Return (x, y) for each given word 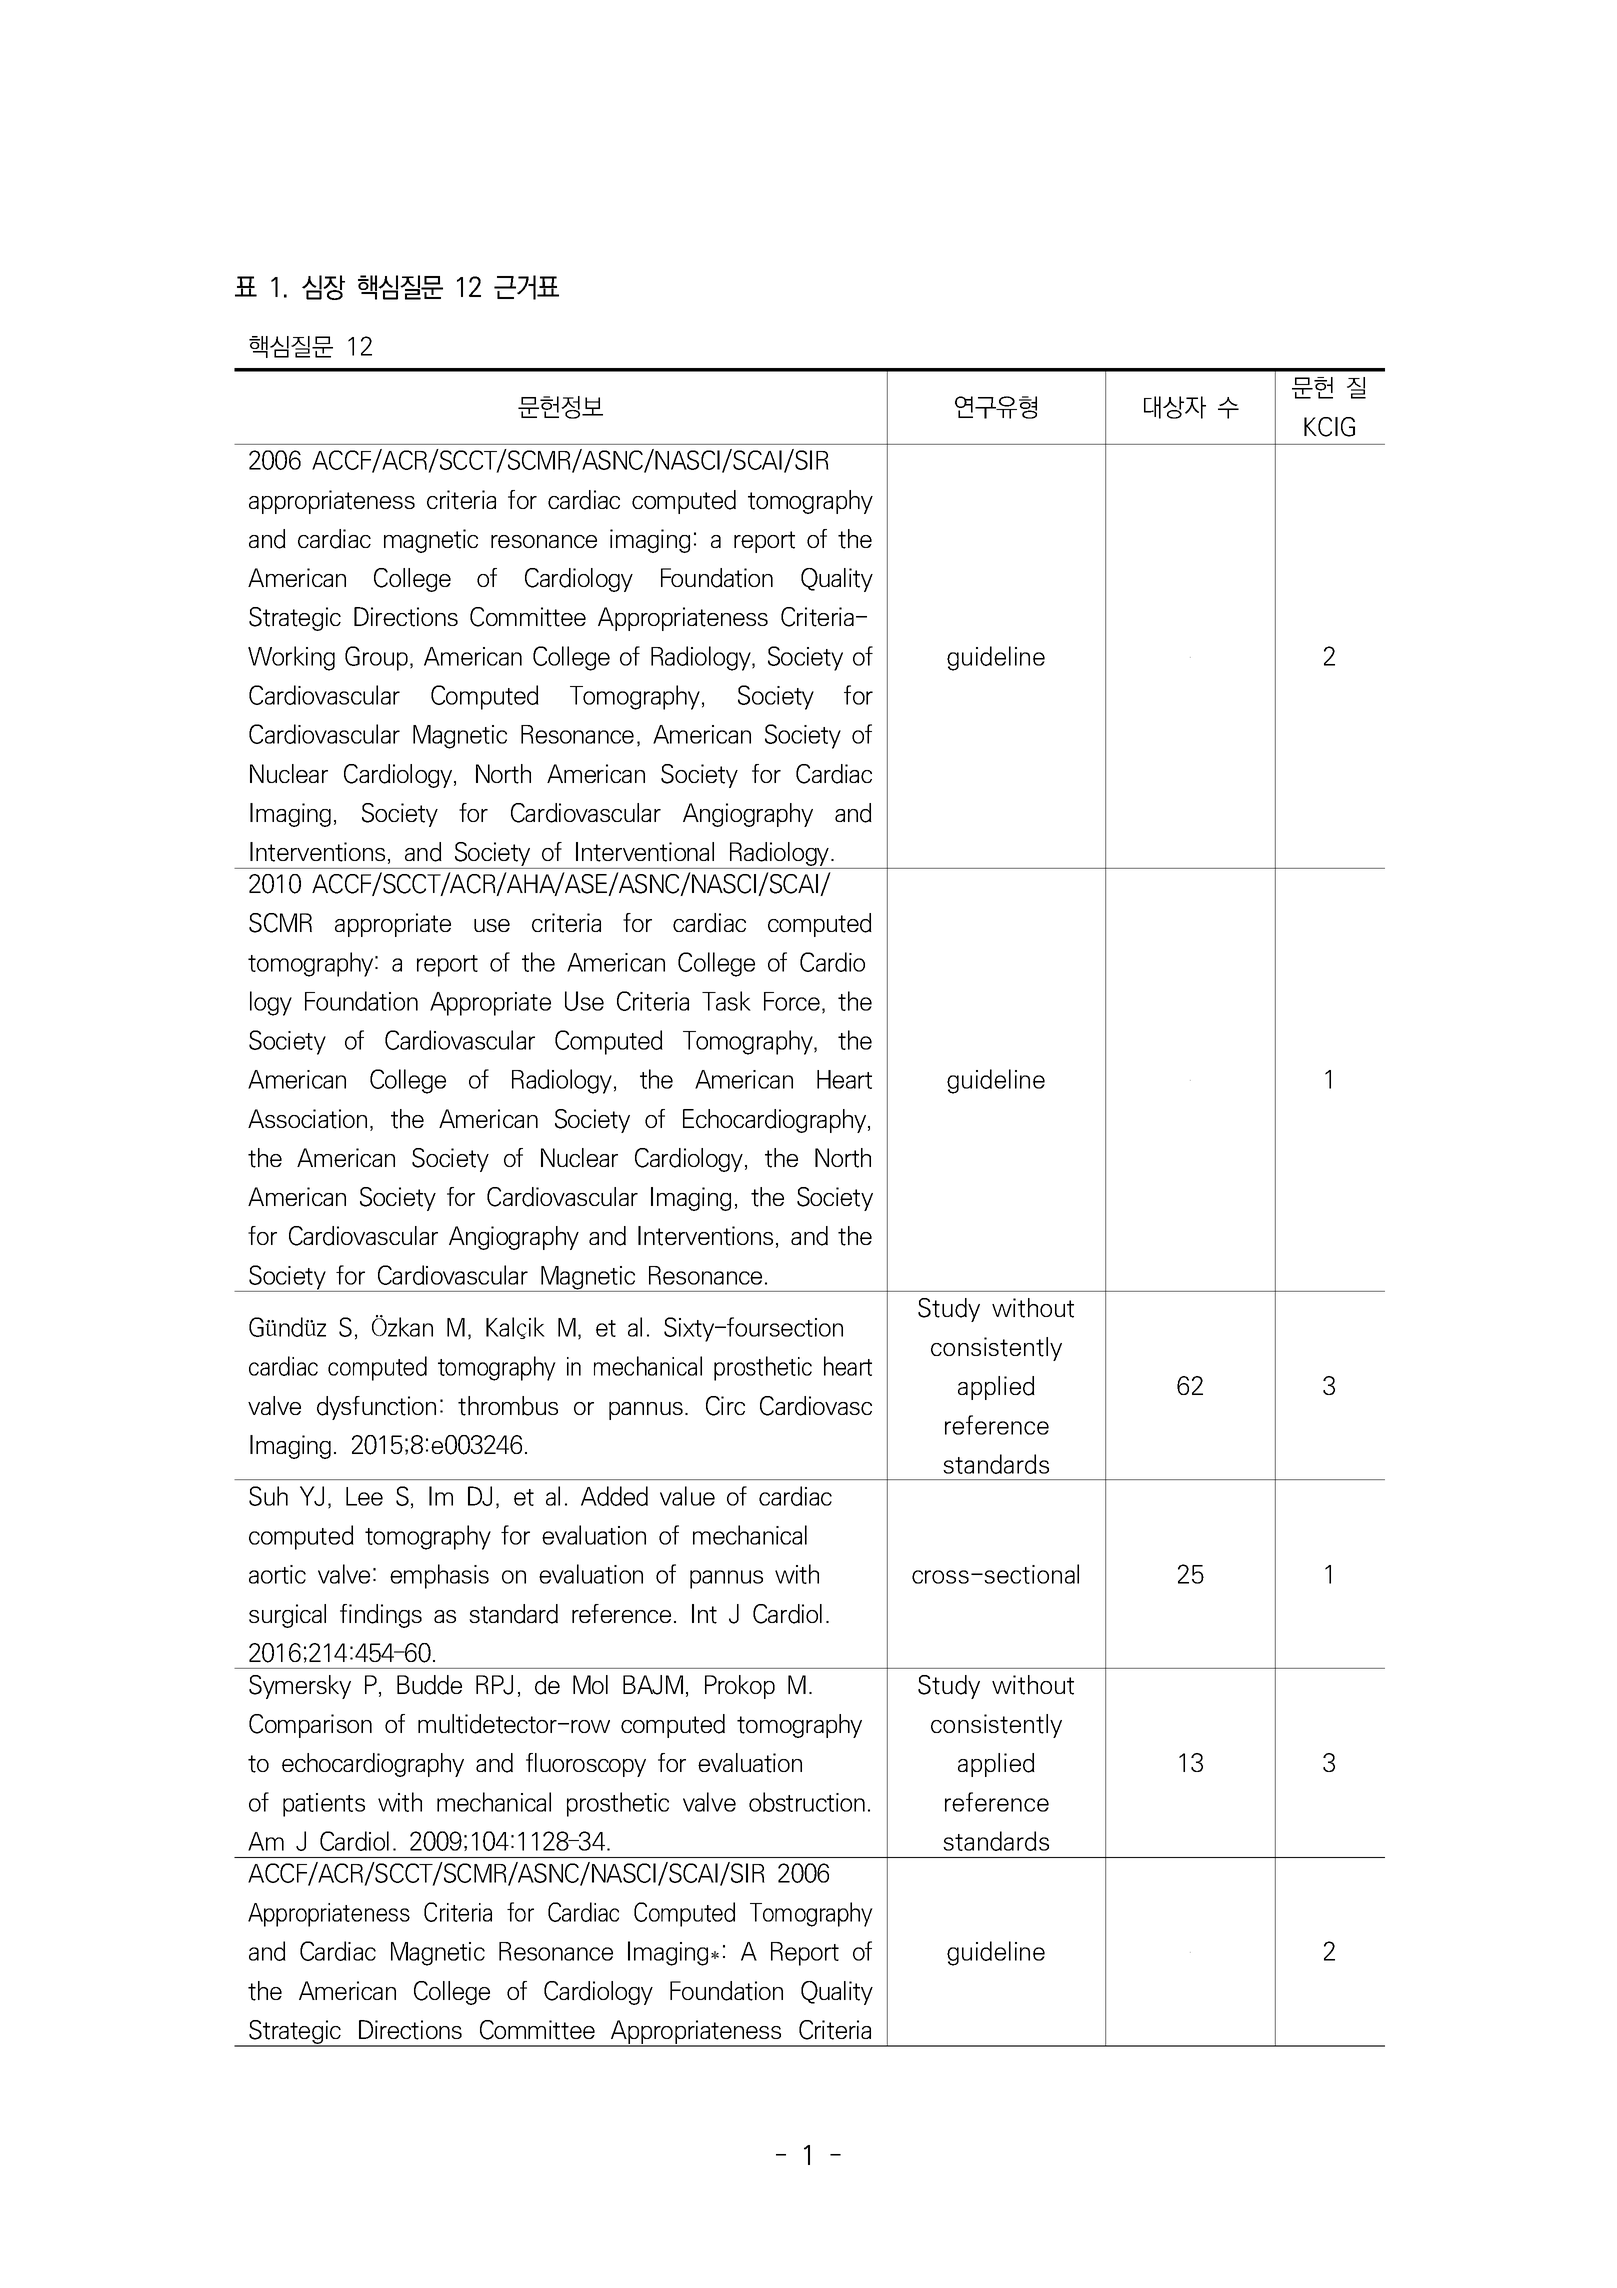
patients (324, 1805)
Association (307, 1119)
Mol (590, 1684)
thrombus (508, 1406)
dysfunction (376, 1408)
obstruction (807, 1802)
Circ (725, 1406)
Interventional (645, 852)
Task (726, 1001)
